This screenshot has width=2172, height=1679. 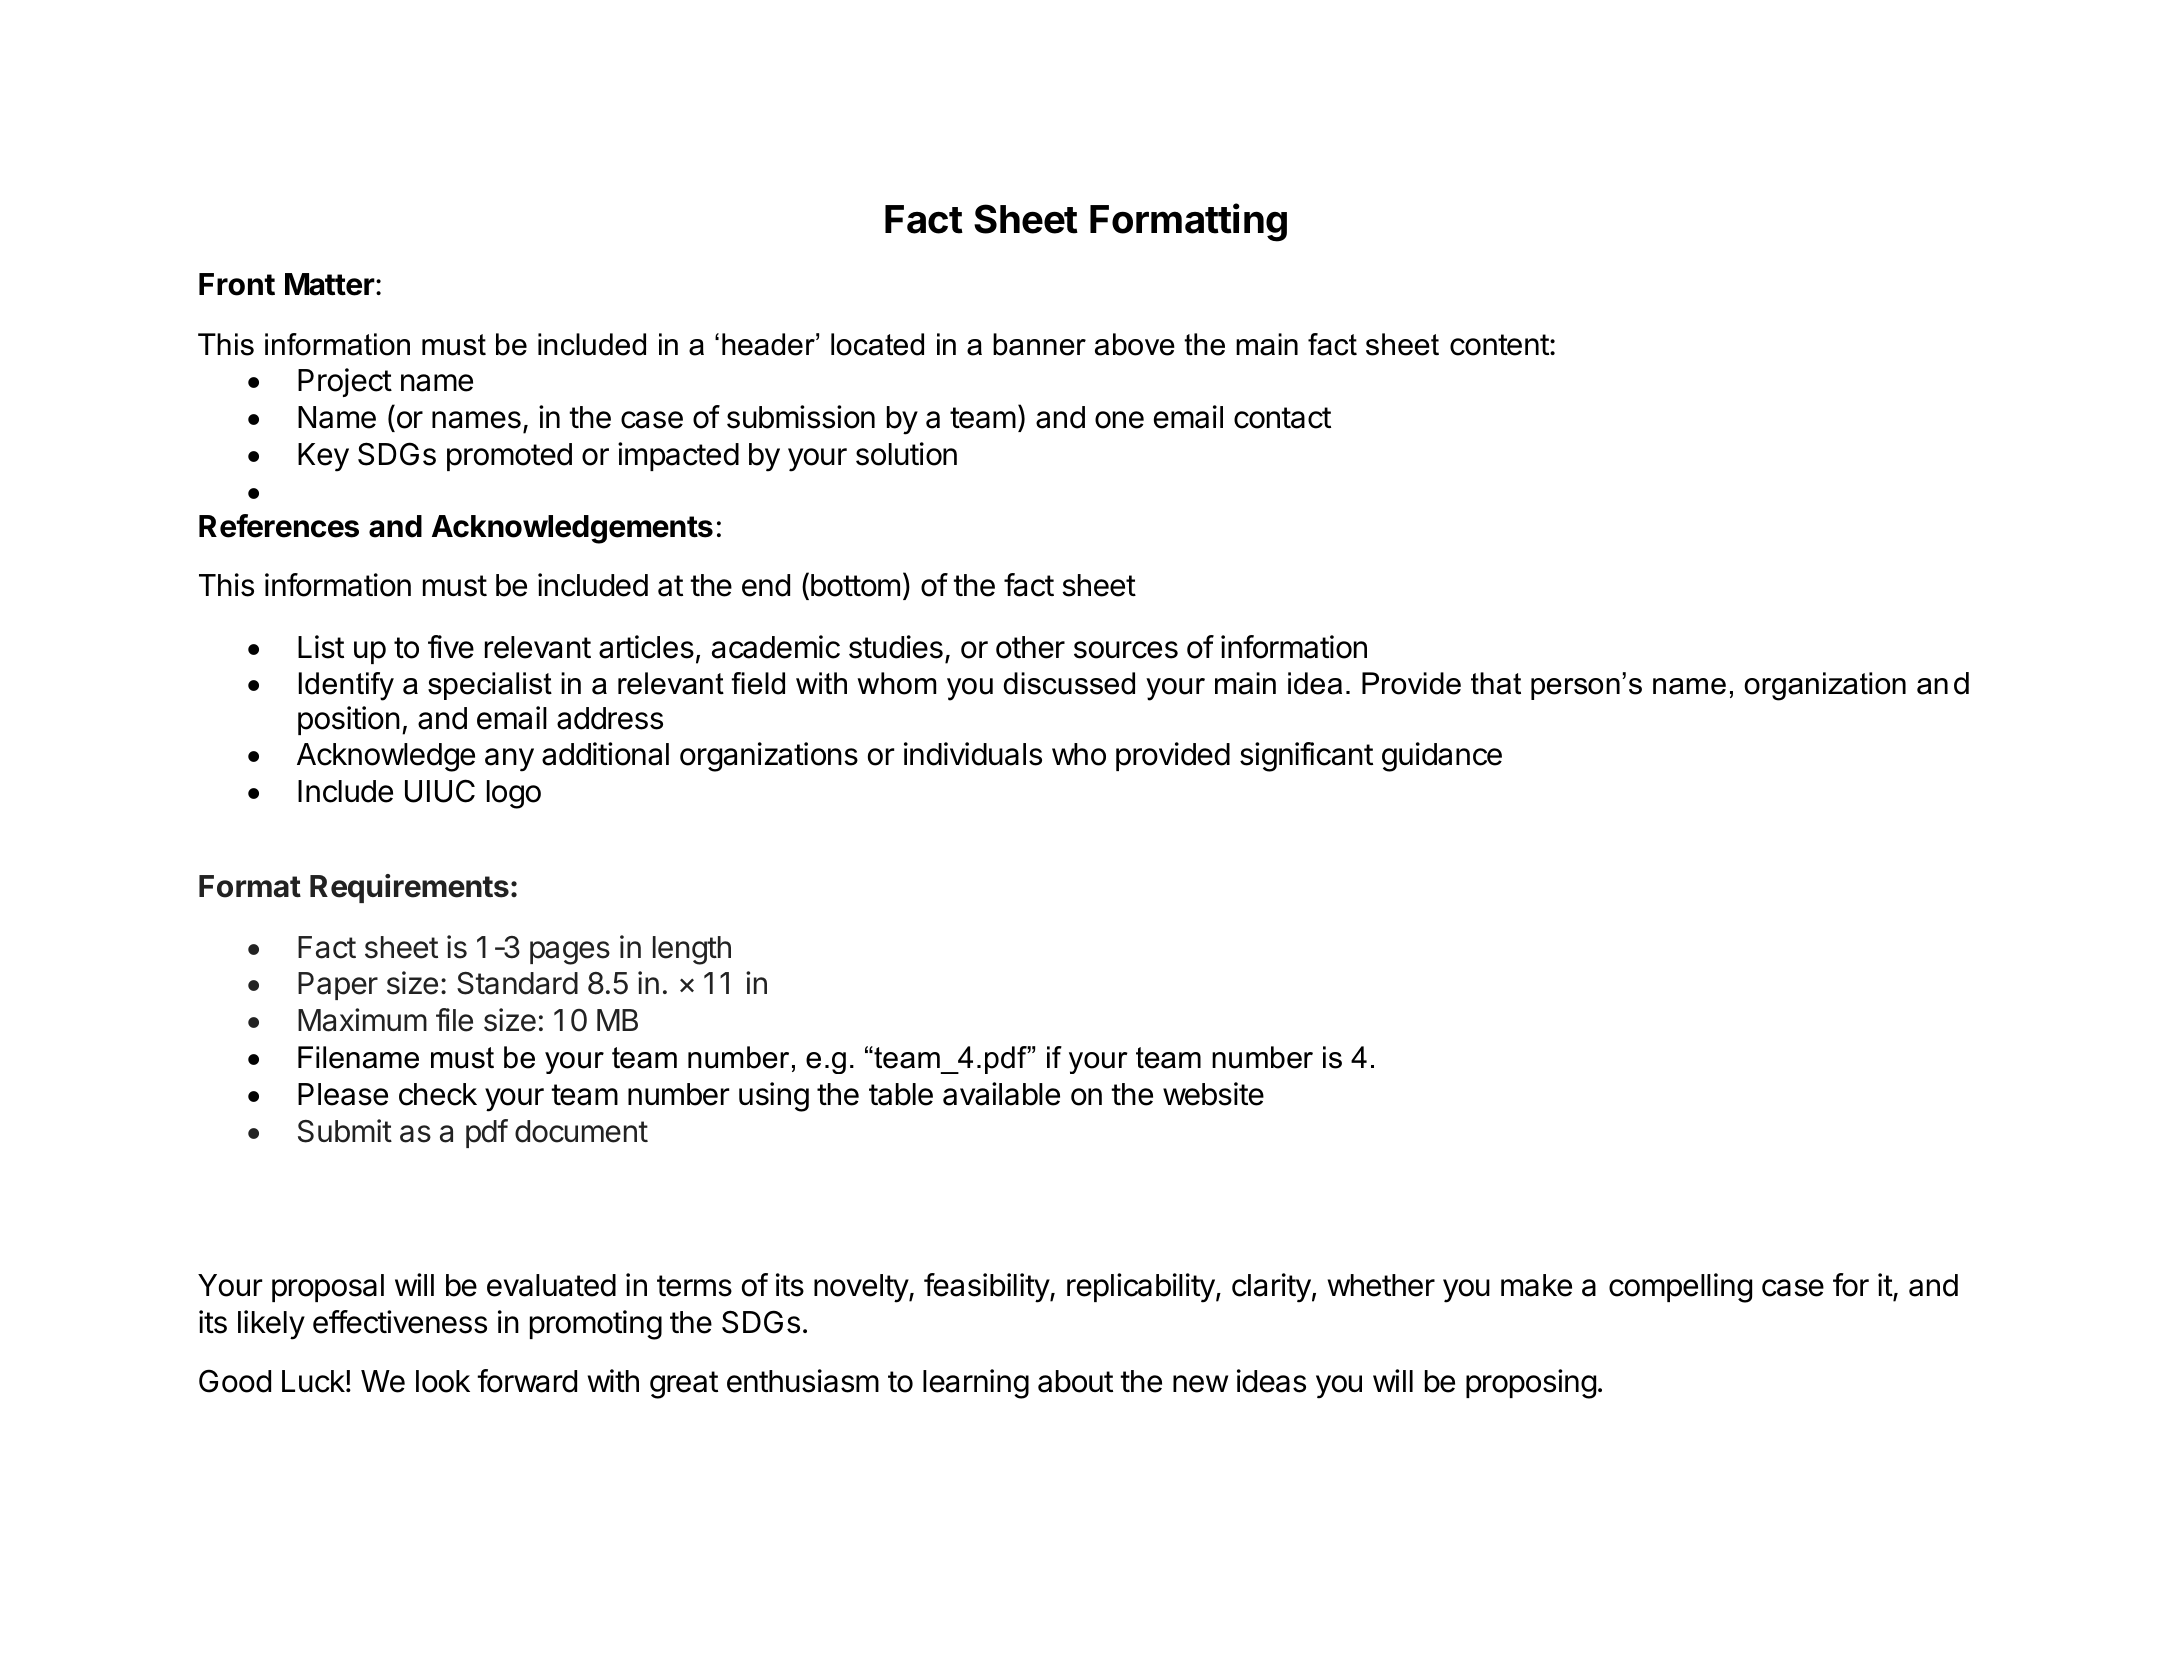 What do you see at coordinates (330, 284) in the screenshot?
I see `Matter` at bounding box center [330, 284].
